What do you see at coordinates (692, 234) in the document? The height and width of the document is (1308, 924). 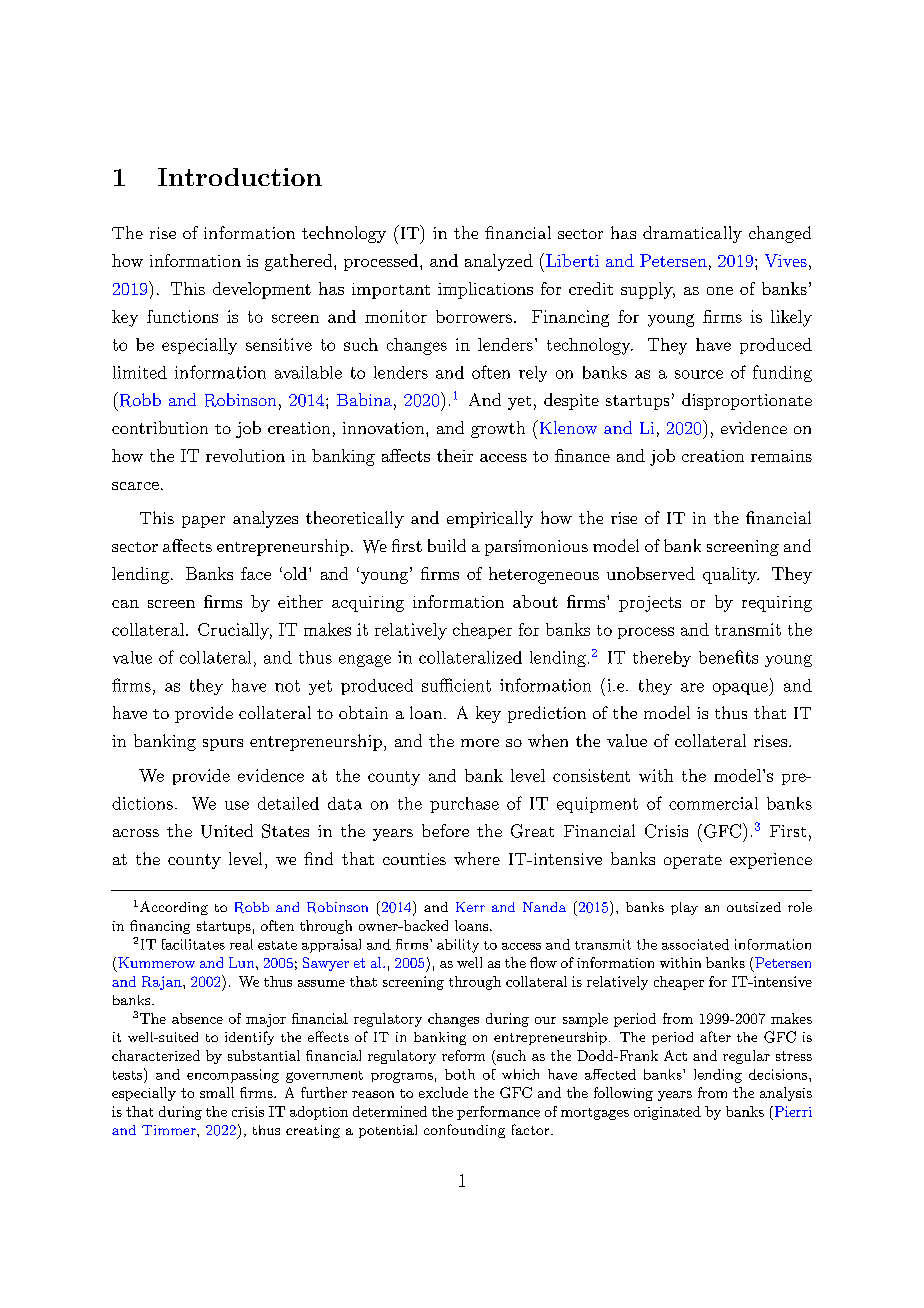 I see `dramatically` at bounding box center [692, 234].
